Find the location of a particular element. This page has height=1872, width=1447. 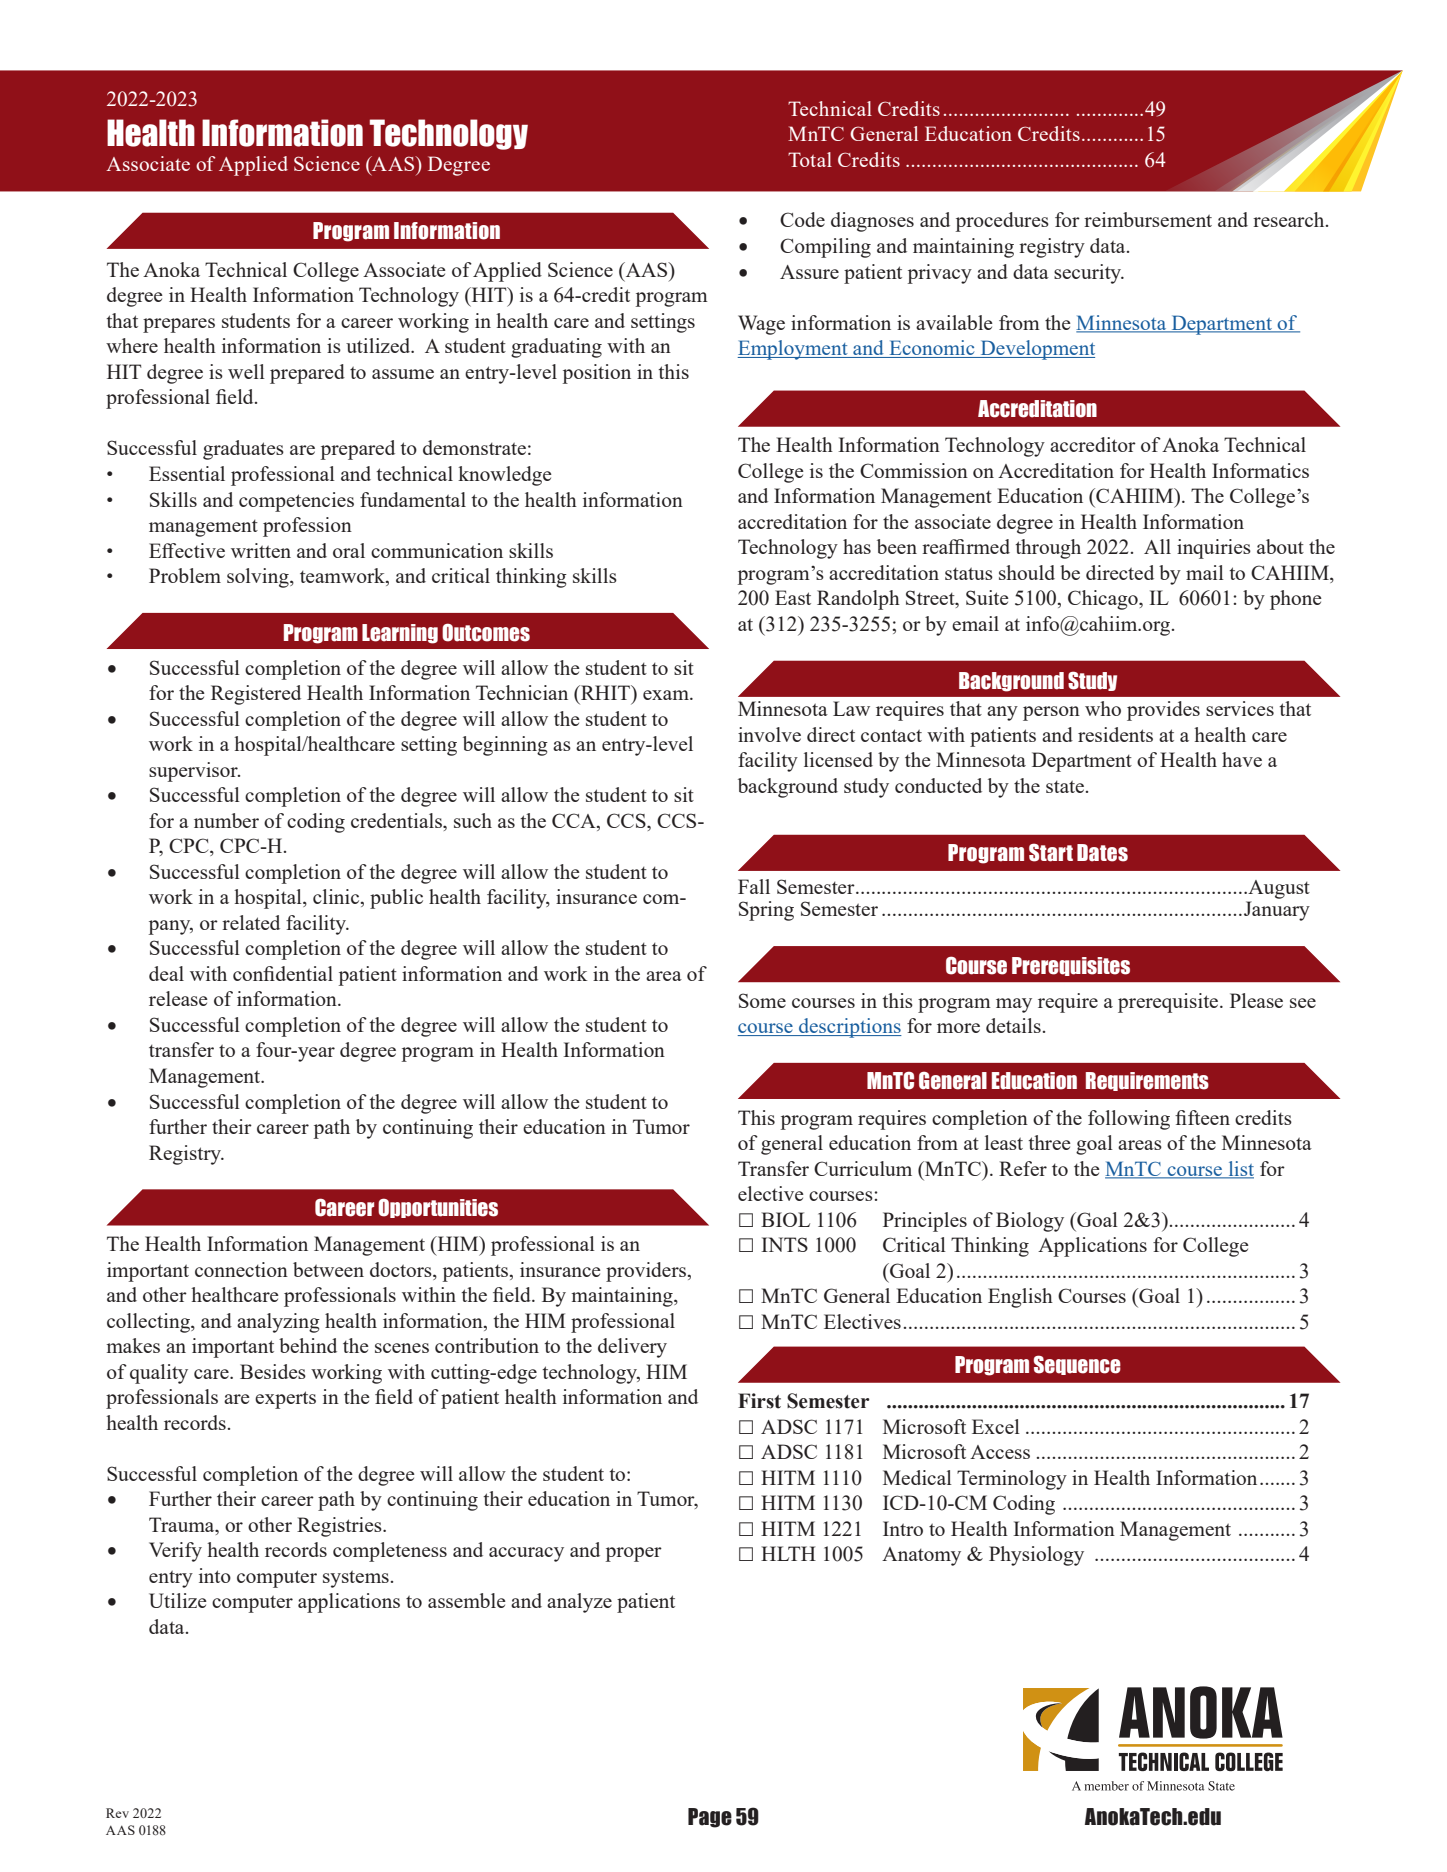

Code is located at coordinates (802, 219).
